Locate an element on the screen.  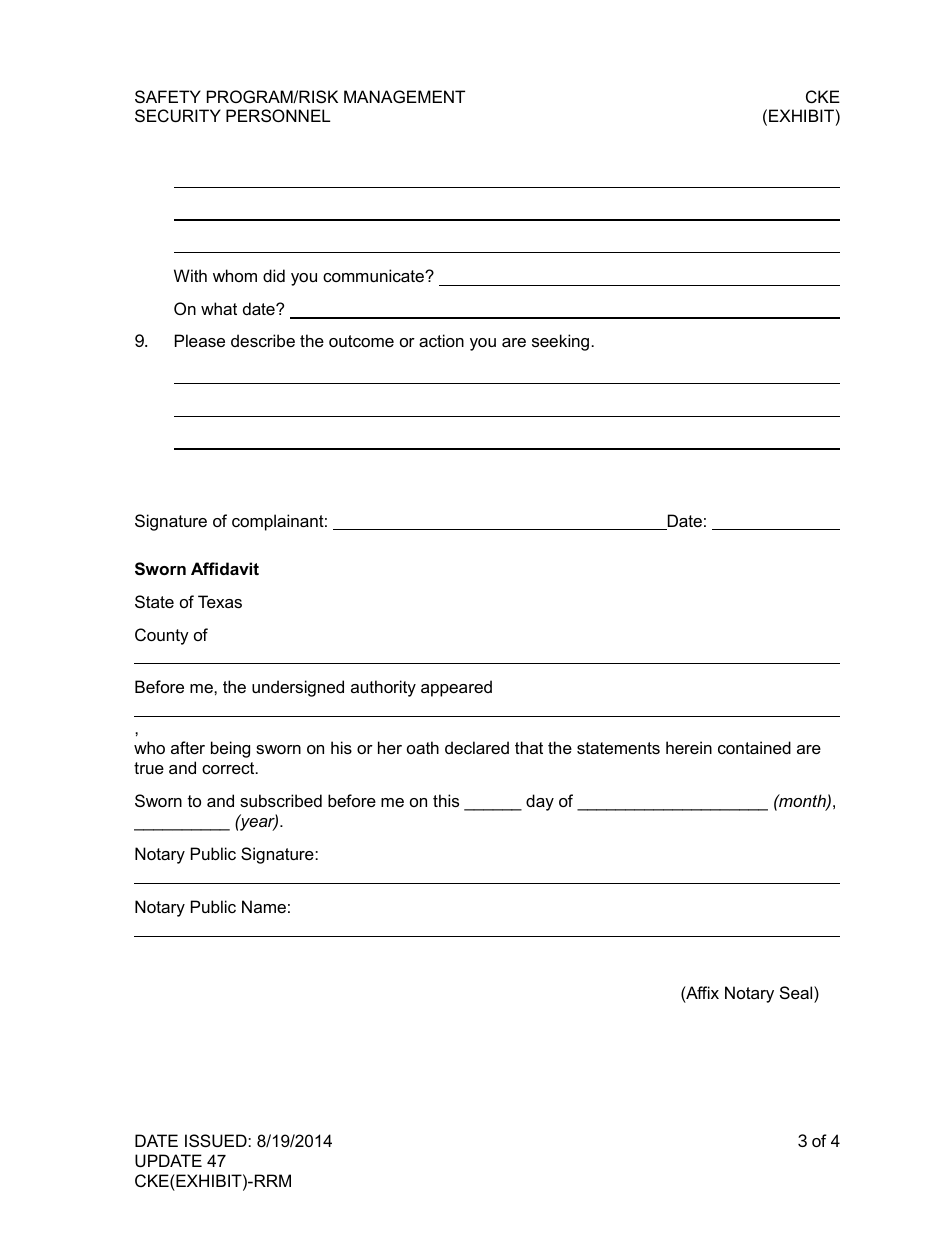
appeared is located at coordinates (456, 688).
